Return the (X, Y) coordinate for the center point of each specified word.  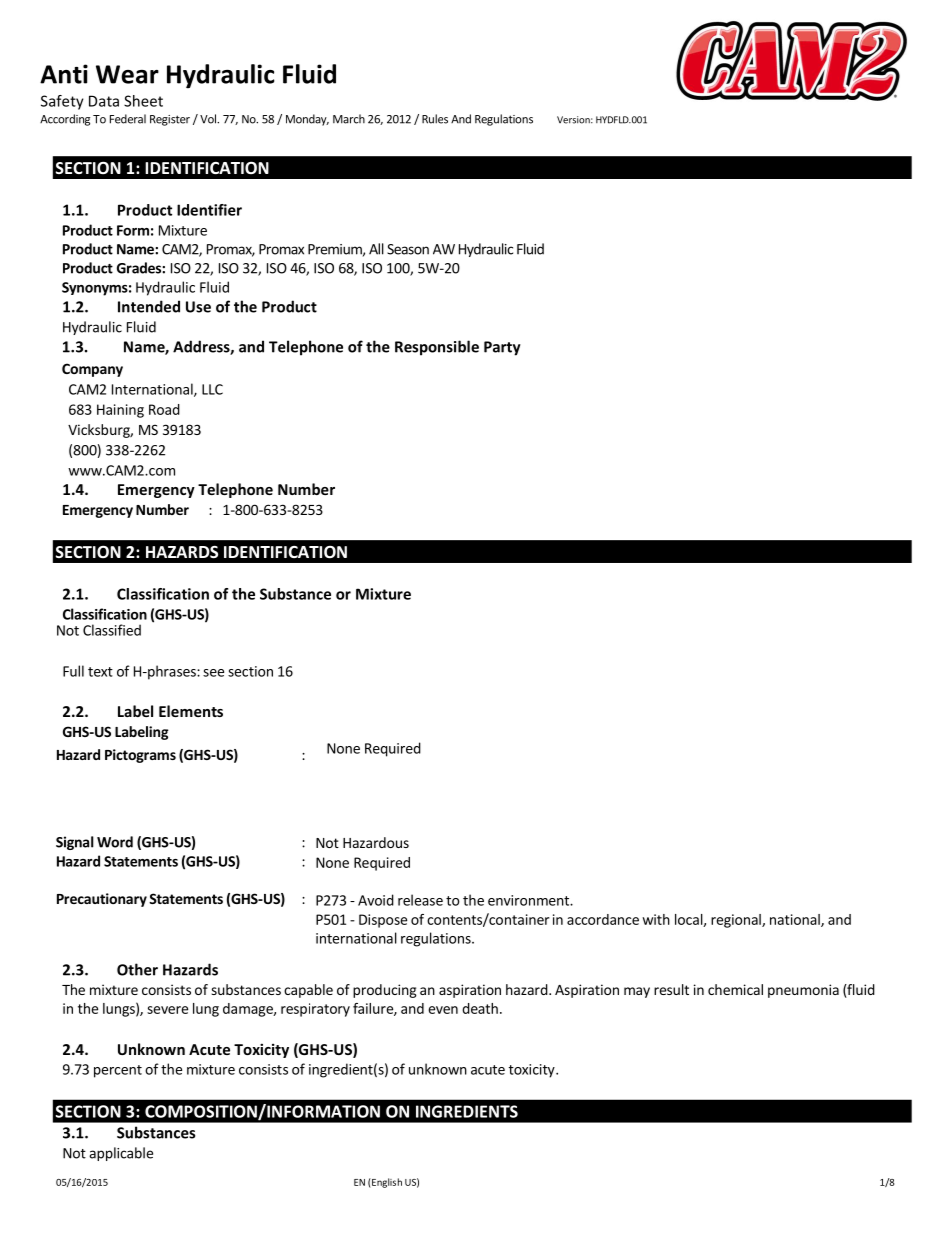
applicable (121, 1154)
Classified (112, 630)
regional (737, 921)
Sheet (143, 101)
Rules (435, 119)
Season (408, 249)
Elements (191, 711)
